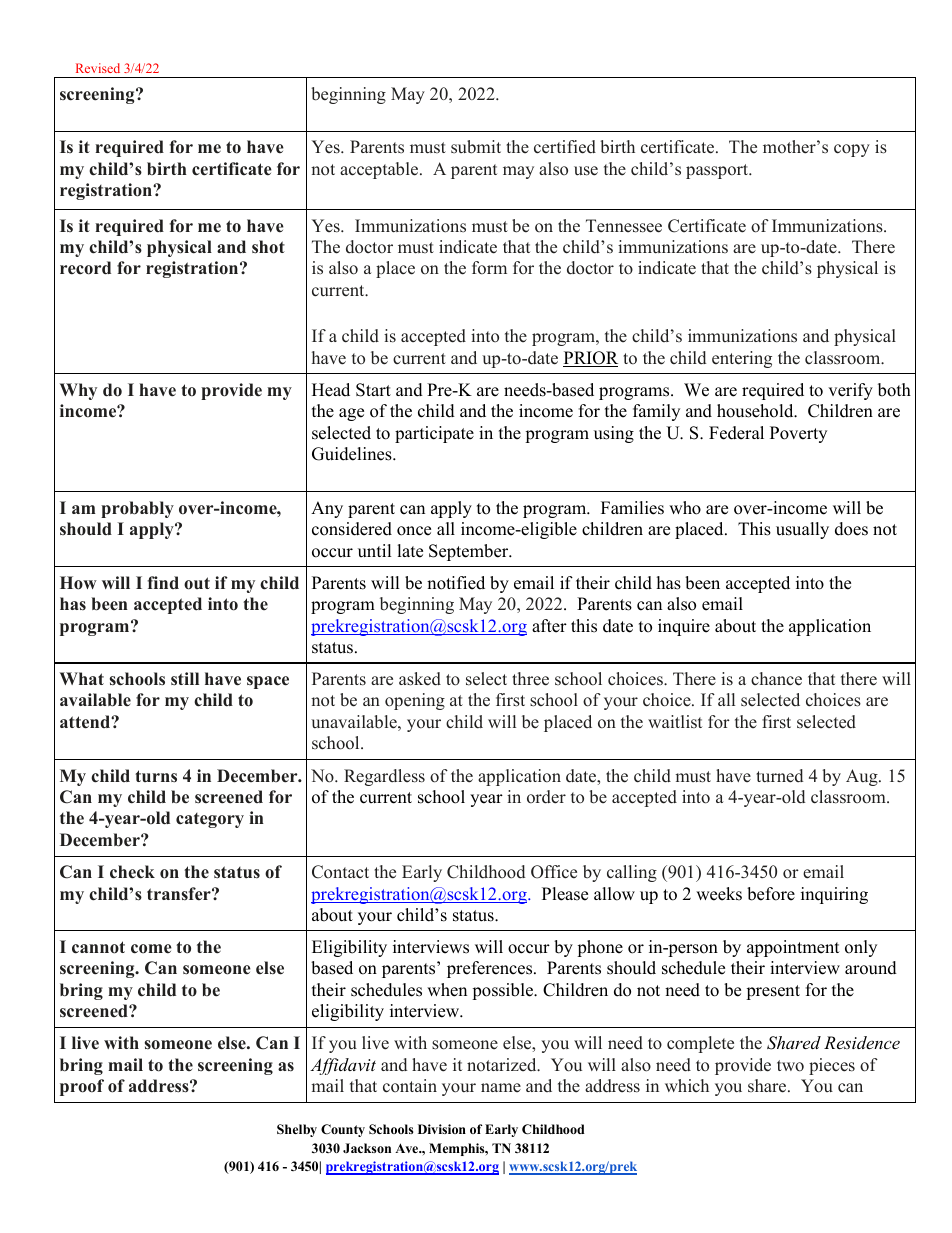  I want to click on chance, so click(776, 679).
